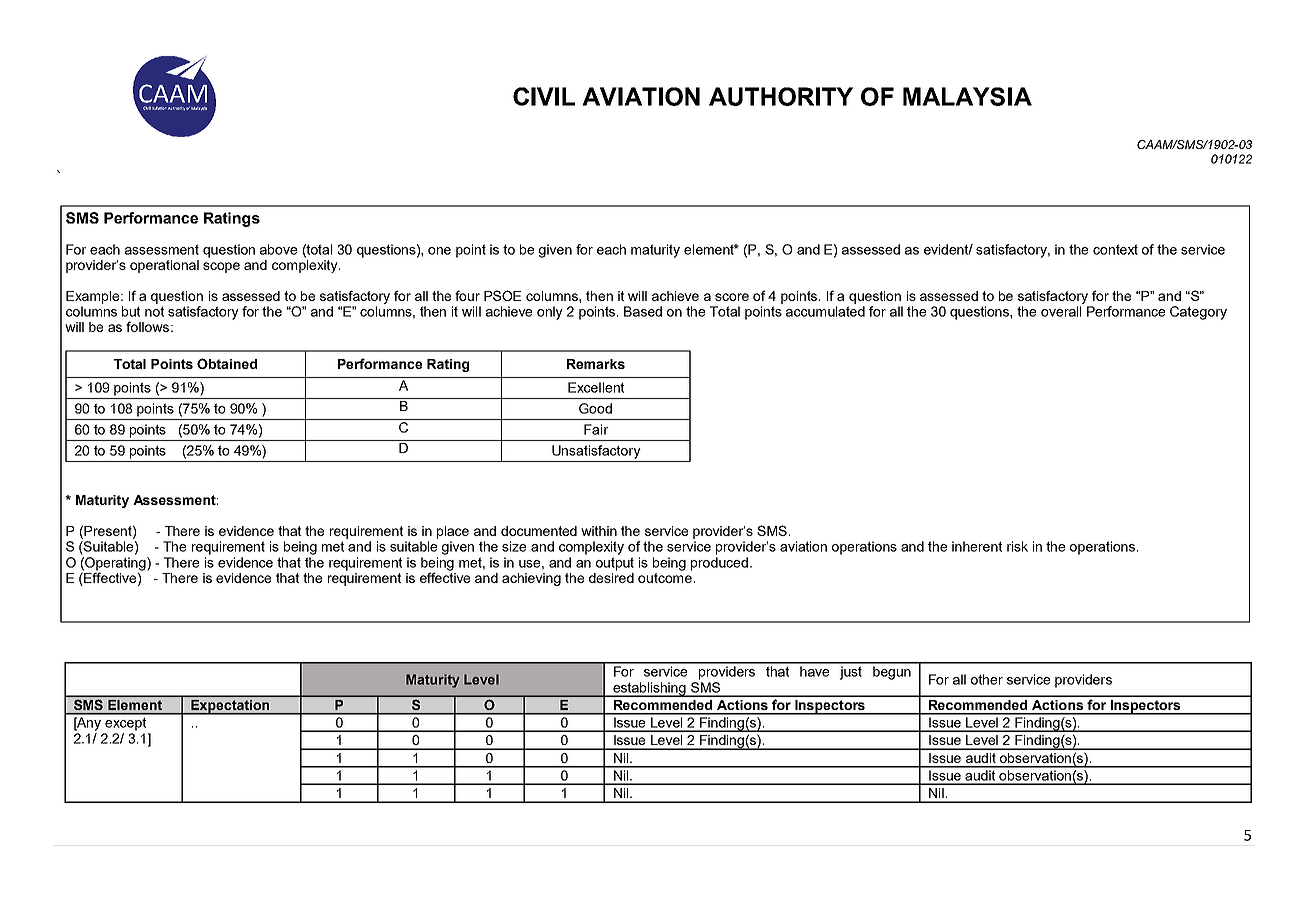  What do you see at coordinates (227, 363) in the document?
I see `Obtained` at bounding box center [227, 363].
